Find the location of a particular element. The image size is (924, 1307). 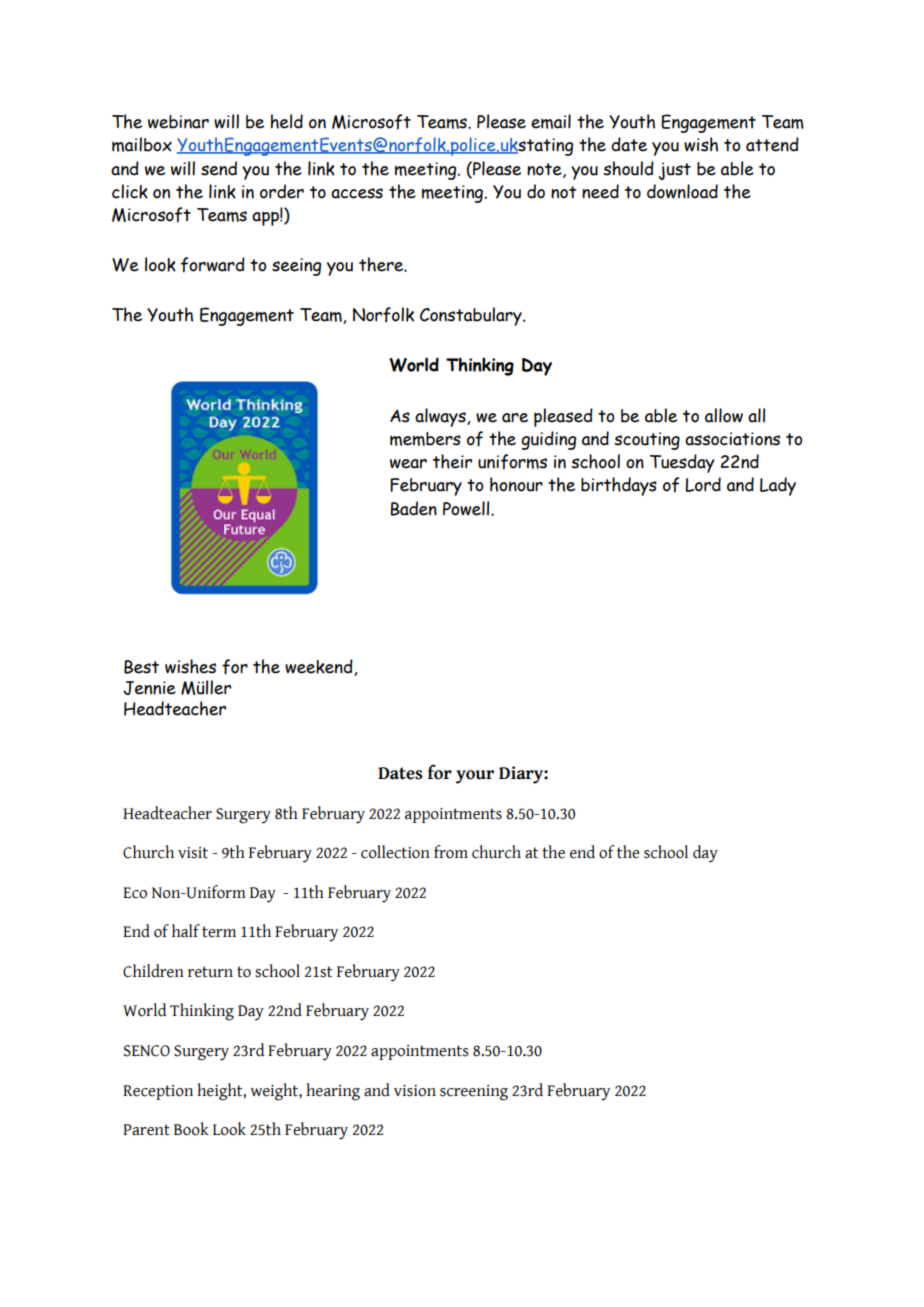

send is located at coordinates (219, 168).
